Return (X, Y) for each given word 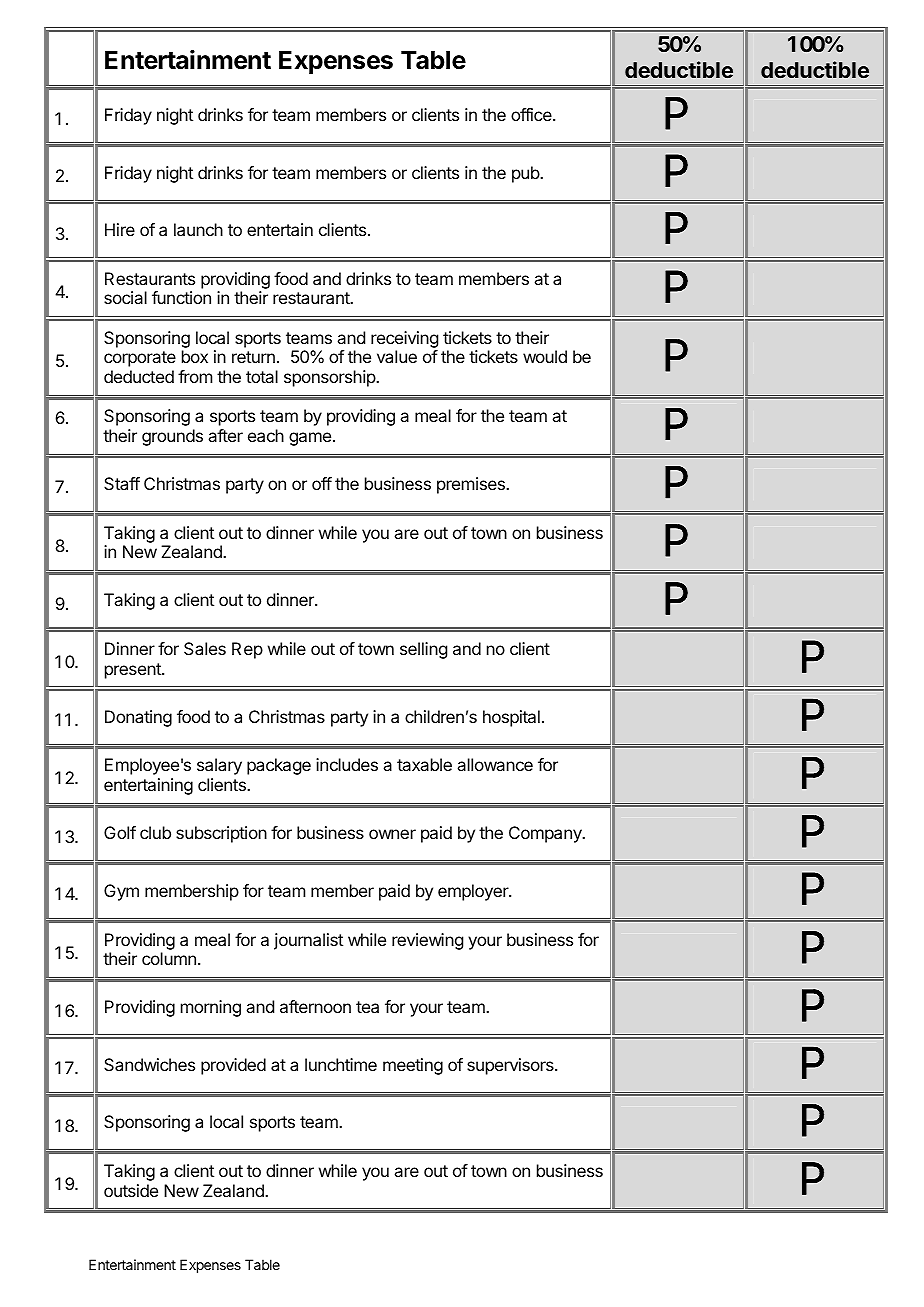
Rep (247, 650)
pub (526, 174)
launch (198, 229)
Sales (205, 648)
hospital (511, 718)
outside (131, 1190)
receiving (404, 341)
